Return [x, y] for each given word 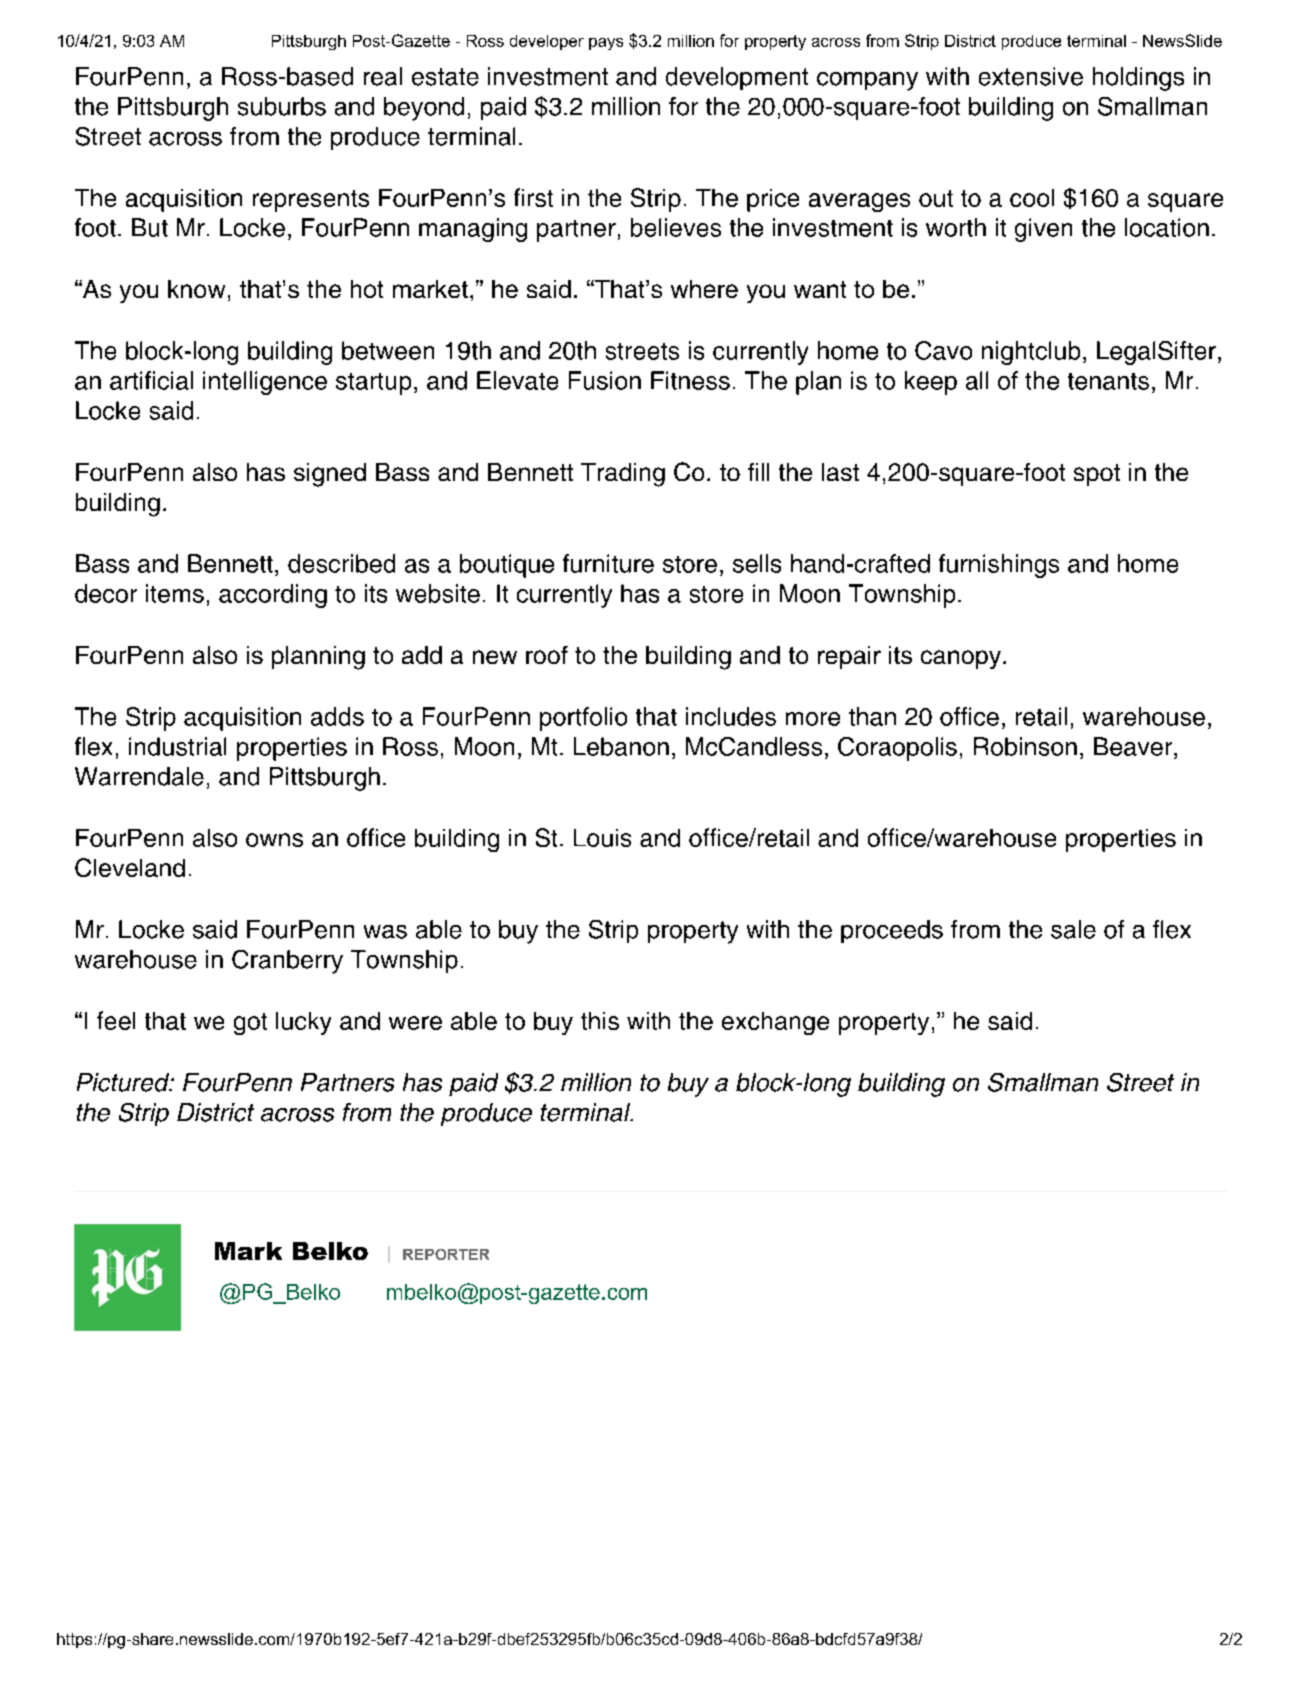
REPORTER [446, 1254]
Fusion [605, 380]
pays [606, 44]
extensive [1031, 76]
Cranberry [287, 962]
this [600, 1021]
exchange [775, 1023]
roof [547, 655]
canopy [961, 659]
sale [1073, 929]
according [273, 596]
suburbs [282, 106]
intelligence [265, 383]
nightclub [1031, 353]
